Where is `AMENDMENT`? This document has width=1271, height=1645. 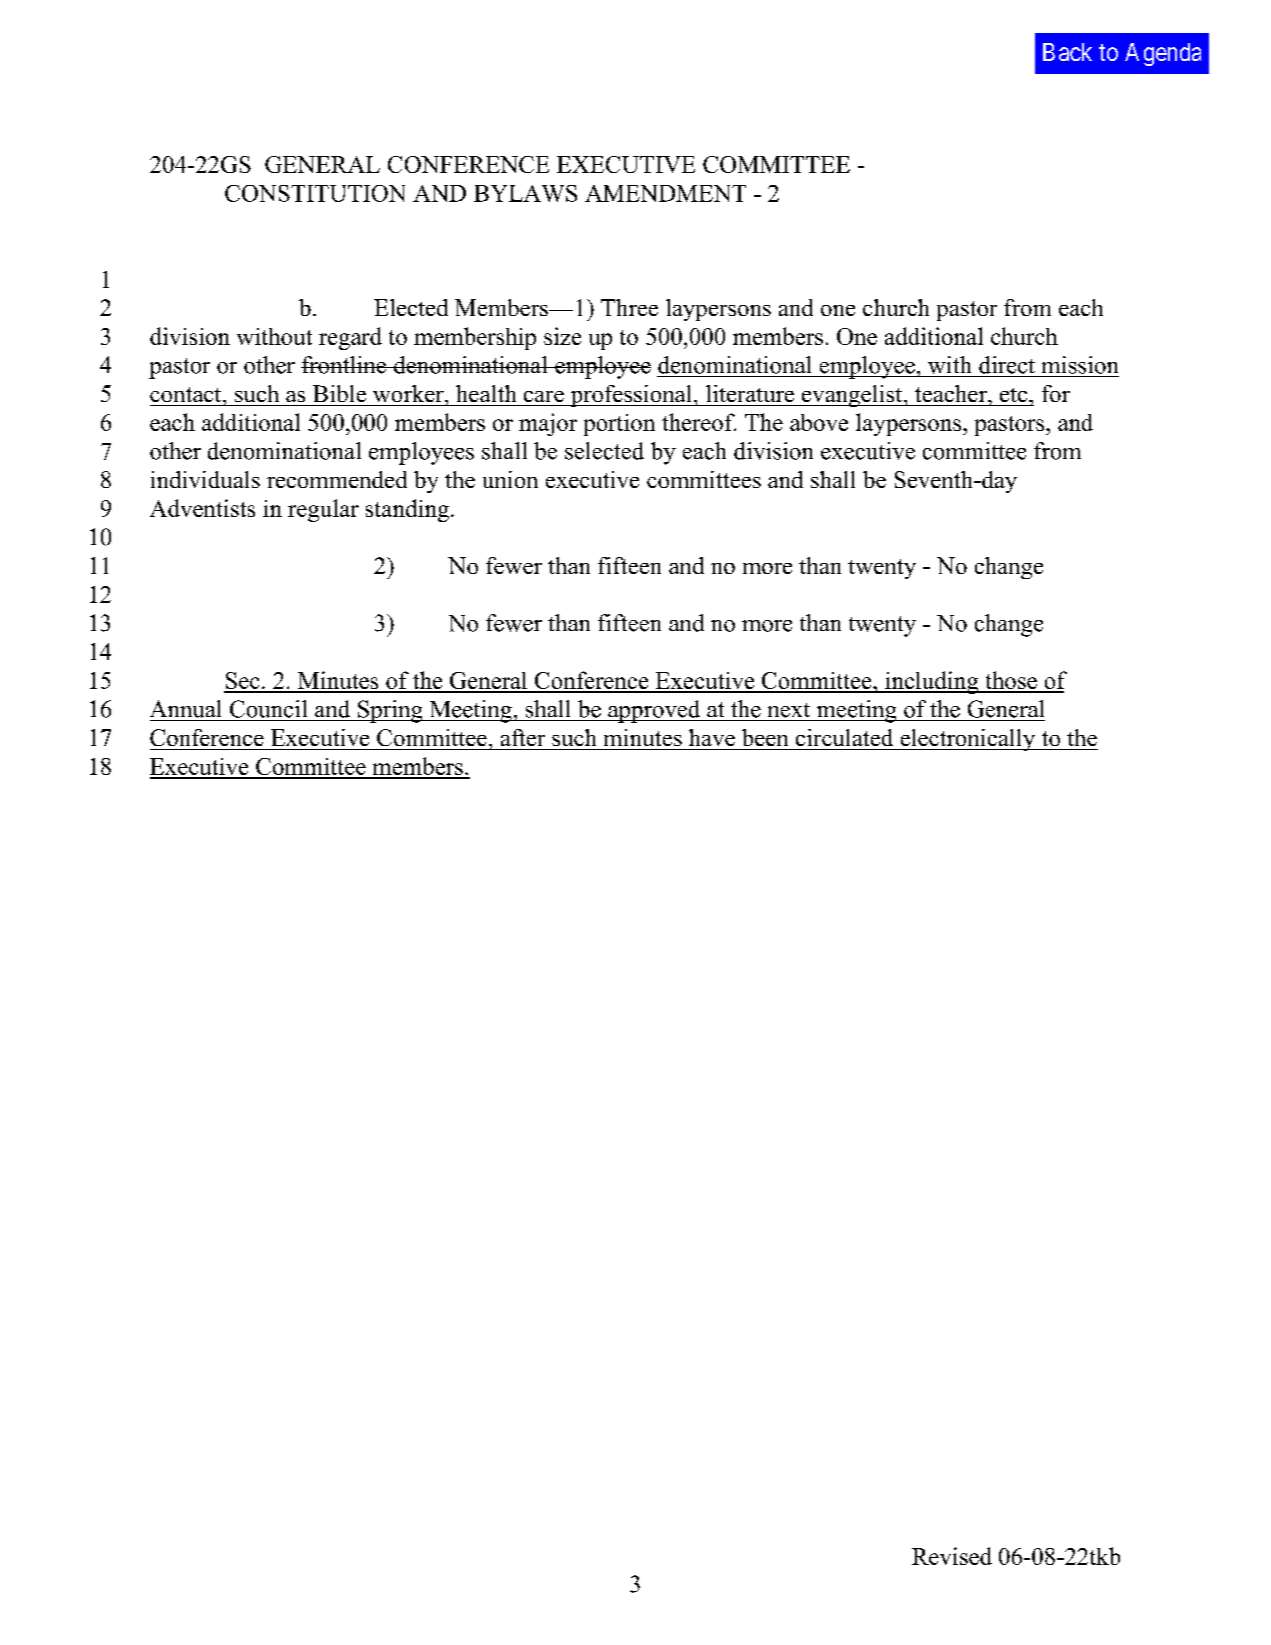
AMENDMENT is located at coordinates (665, 193).
